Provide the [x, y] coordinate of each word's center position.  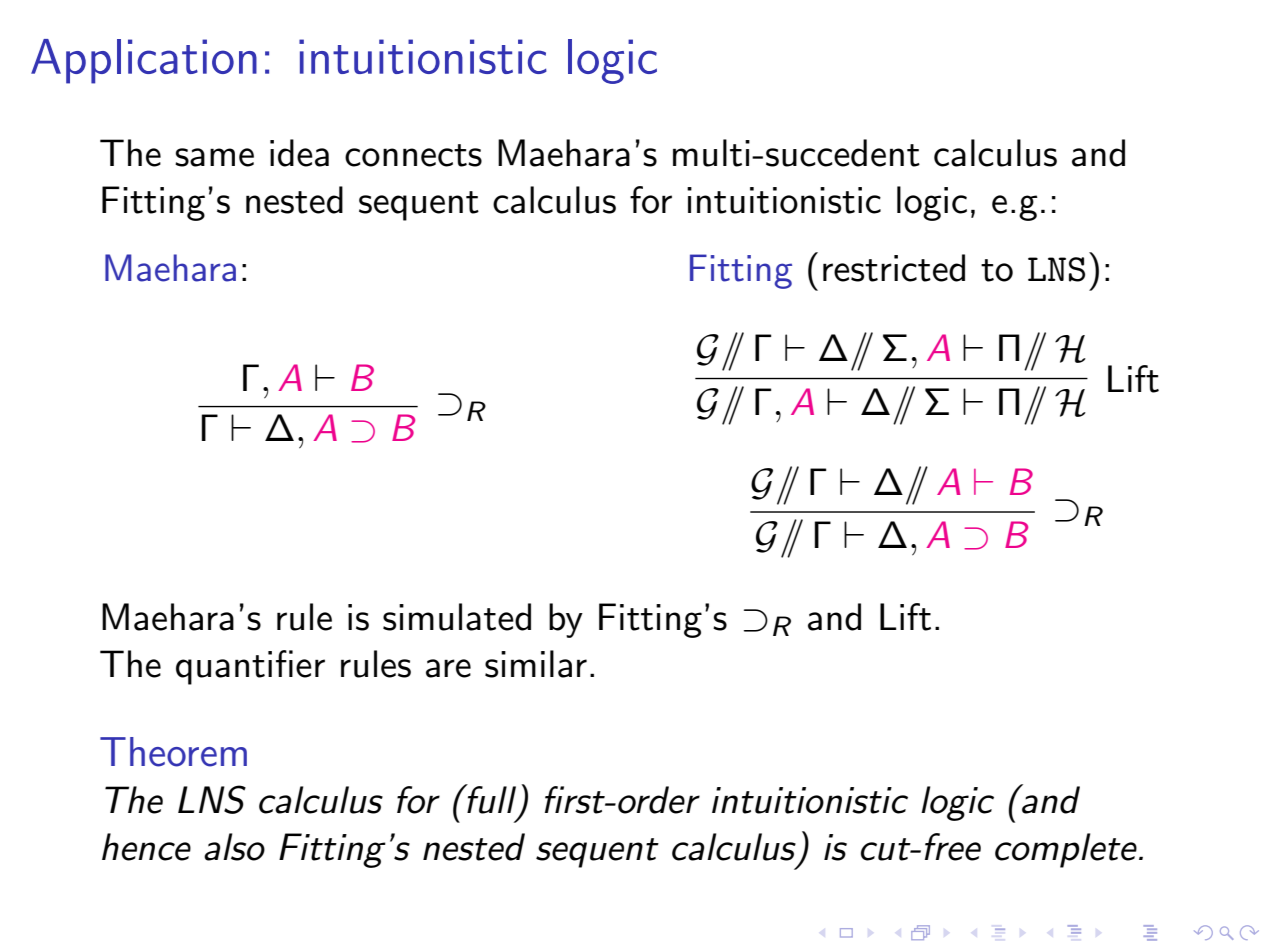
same [214, 157]
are [448, 668]
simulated [457, 617]
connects [413, 155]
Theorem [173, 752]
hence [146, 847]
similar [536, 664]
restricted [894, 268]
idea [299, 153]
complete [1066, 850]
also [234, 847]
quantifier [250, 667]
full [490, 799]
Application [144, 61]
